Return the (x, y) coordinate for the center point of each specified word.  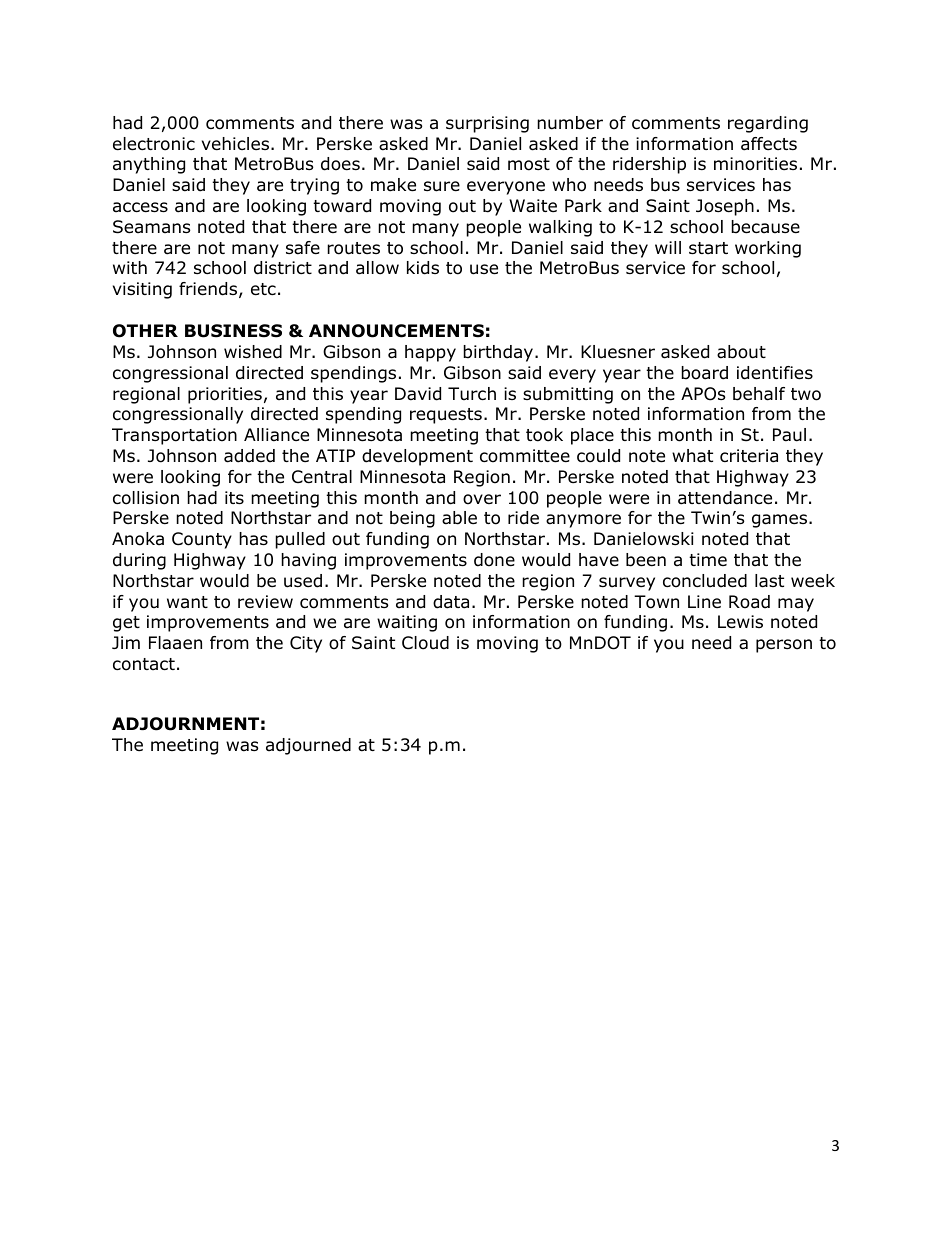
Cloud (425, 643)
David (418, 394)
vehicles (235, 144)
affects (769, 144)
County (202, 540)
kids (423, 268)
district (283, 268)
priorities (225, 395)
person (784, 646)
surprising (487, 124)
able (459, 518)
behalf (759, 394)
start (708, 248)
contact (144, 664)
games (781, 521)
